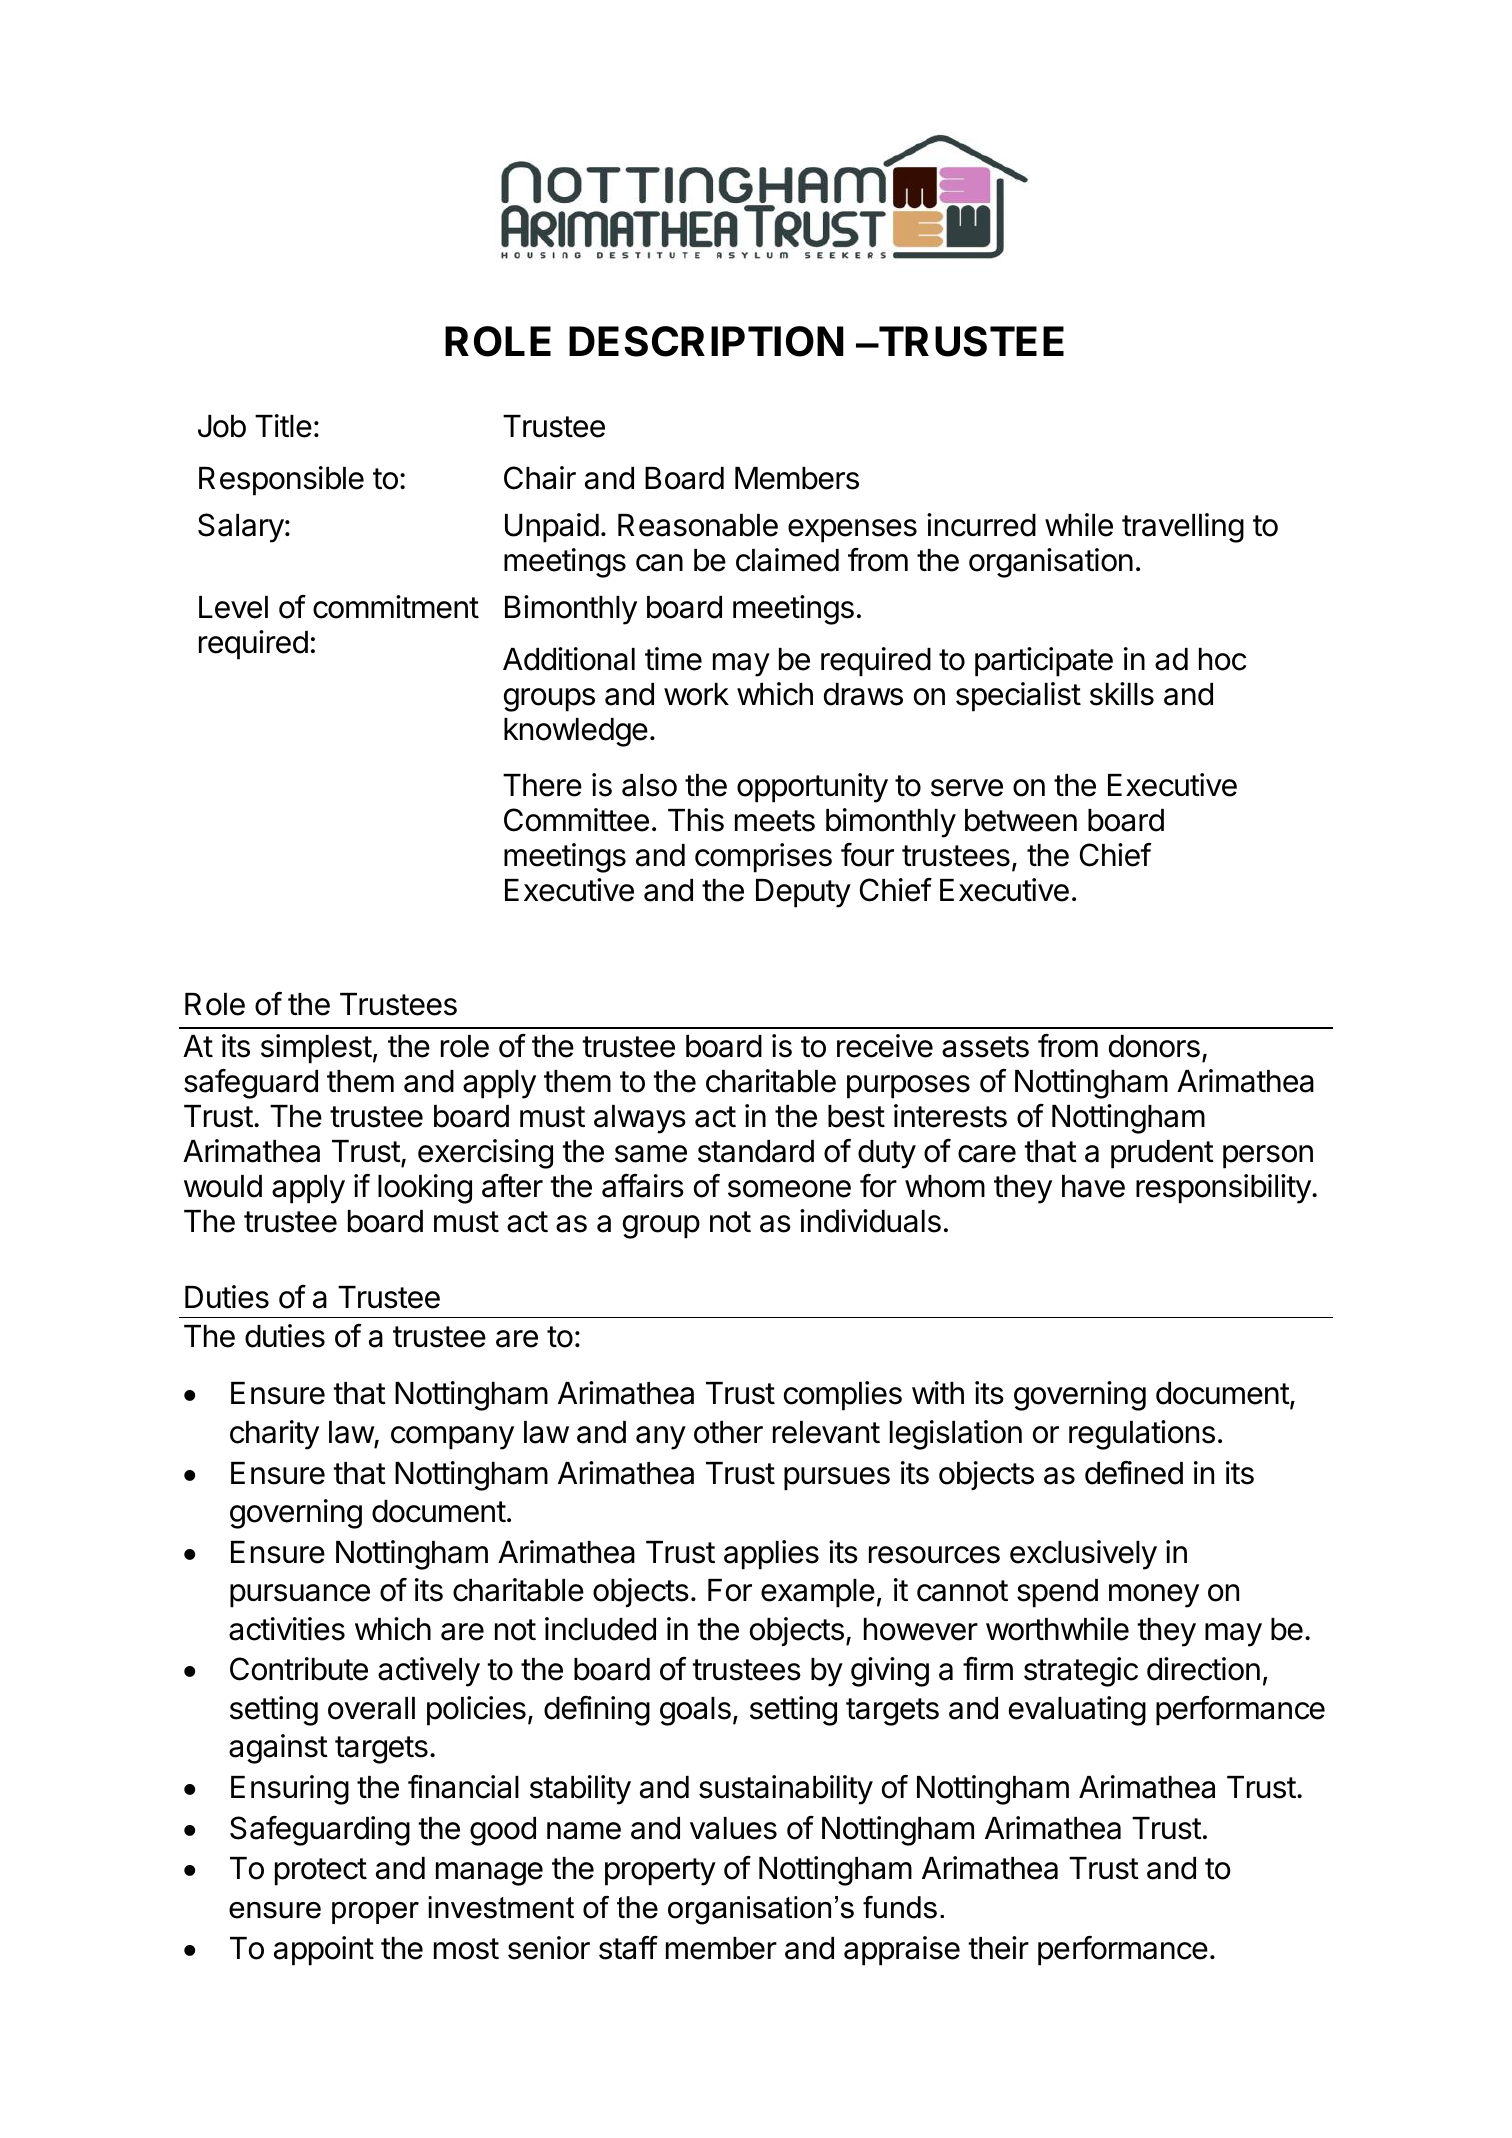  I want to click on meets, so click(775, 821).
